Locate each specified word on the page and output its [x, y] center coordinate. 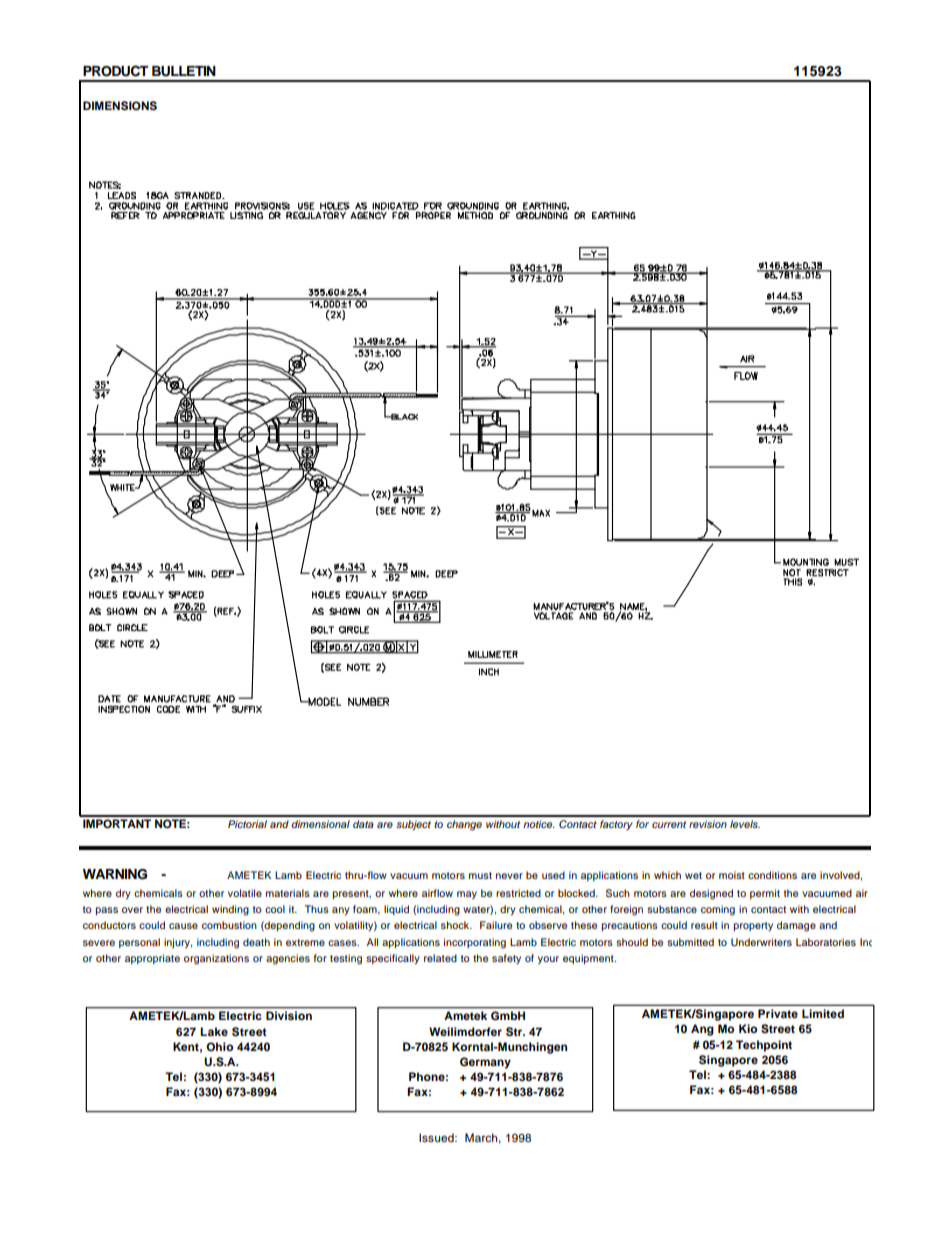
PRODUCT [115, 71]
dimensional [320, 824]
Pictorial [247, 824]
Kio [748, 1028]
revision [708, 824]
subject [413, 825]
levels [745, 824]
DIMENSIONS [120, 106]
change [464, 825]
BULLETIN [184, 71]
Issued [437, 1137]
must [480, 875]
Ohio [219, 1047]
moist [732, 875]
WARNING [115, 874]
